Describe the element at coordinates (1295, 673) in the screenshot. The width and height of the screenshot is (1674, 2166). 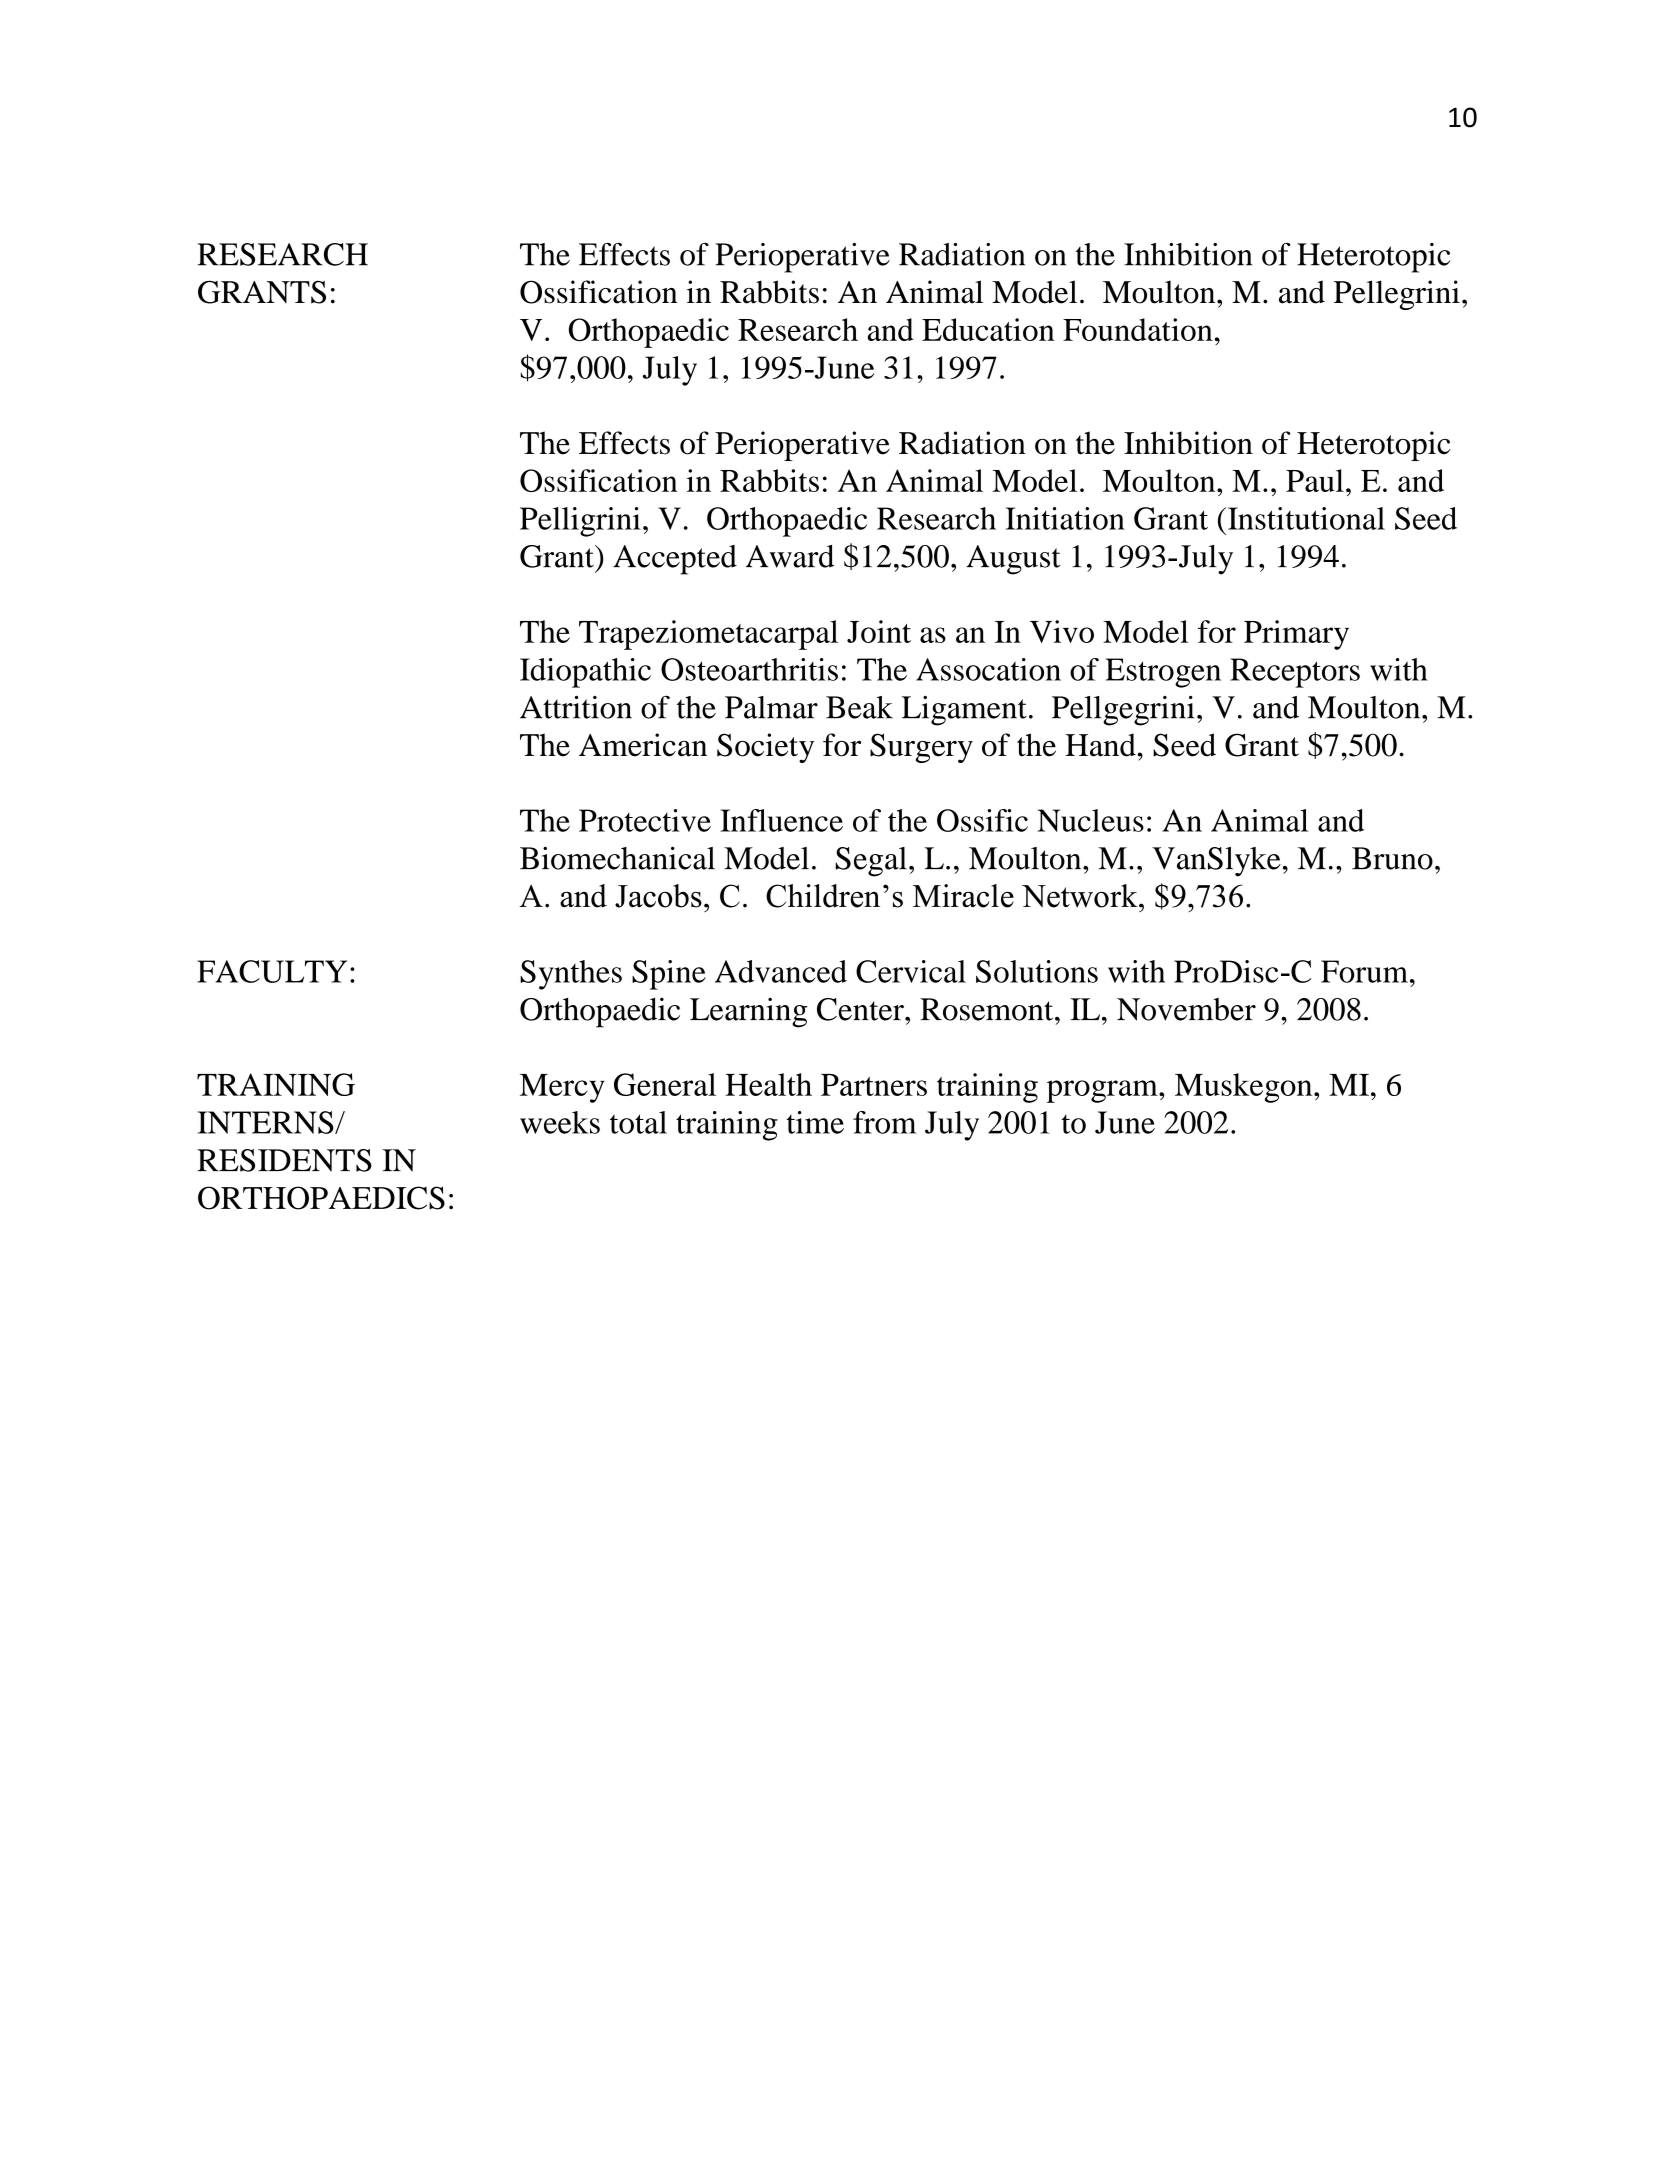
I see `Receptors` at that location.
